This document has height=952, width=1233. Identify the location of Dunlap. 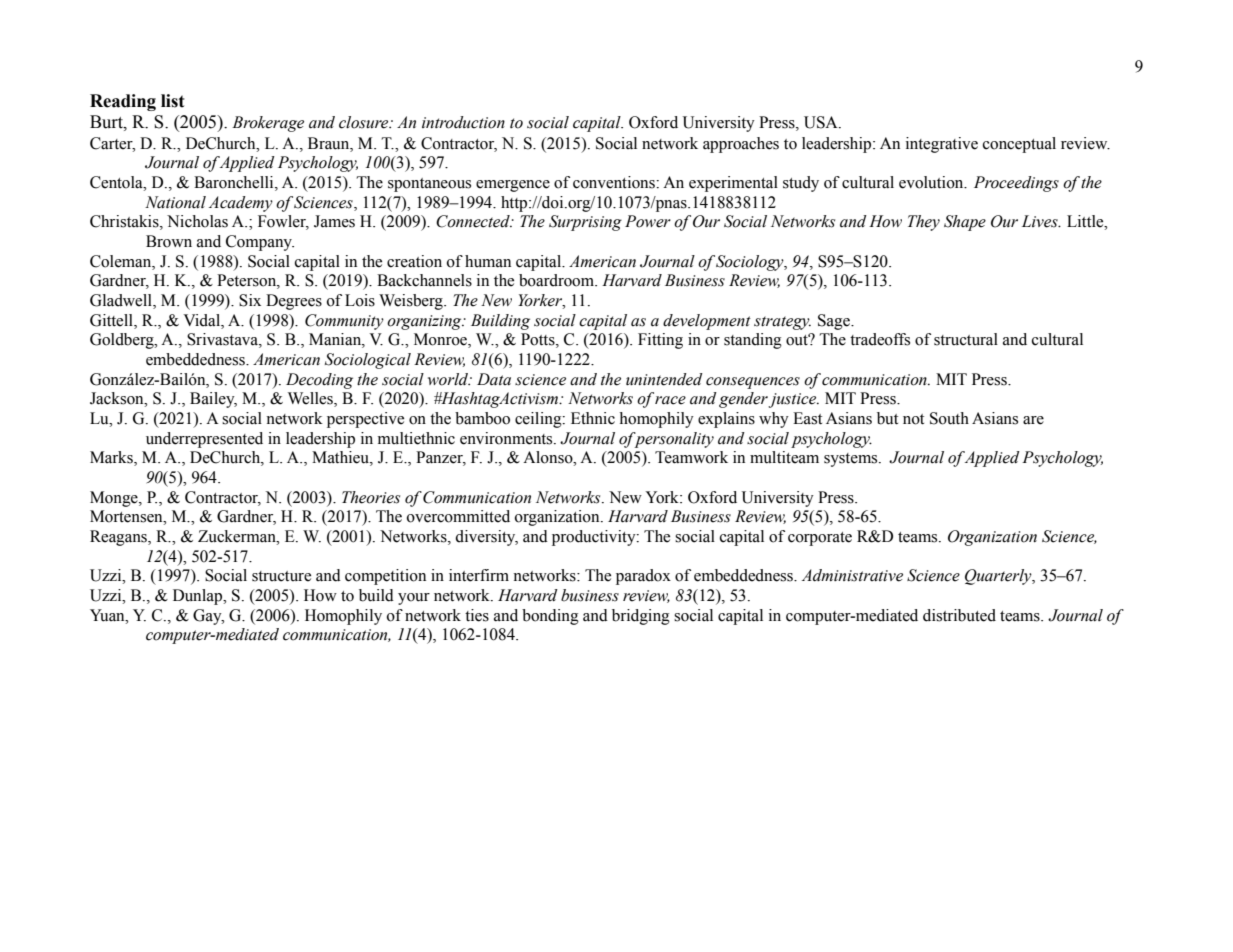
(199, 597).
